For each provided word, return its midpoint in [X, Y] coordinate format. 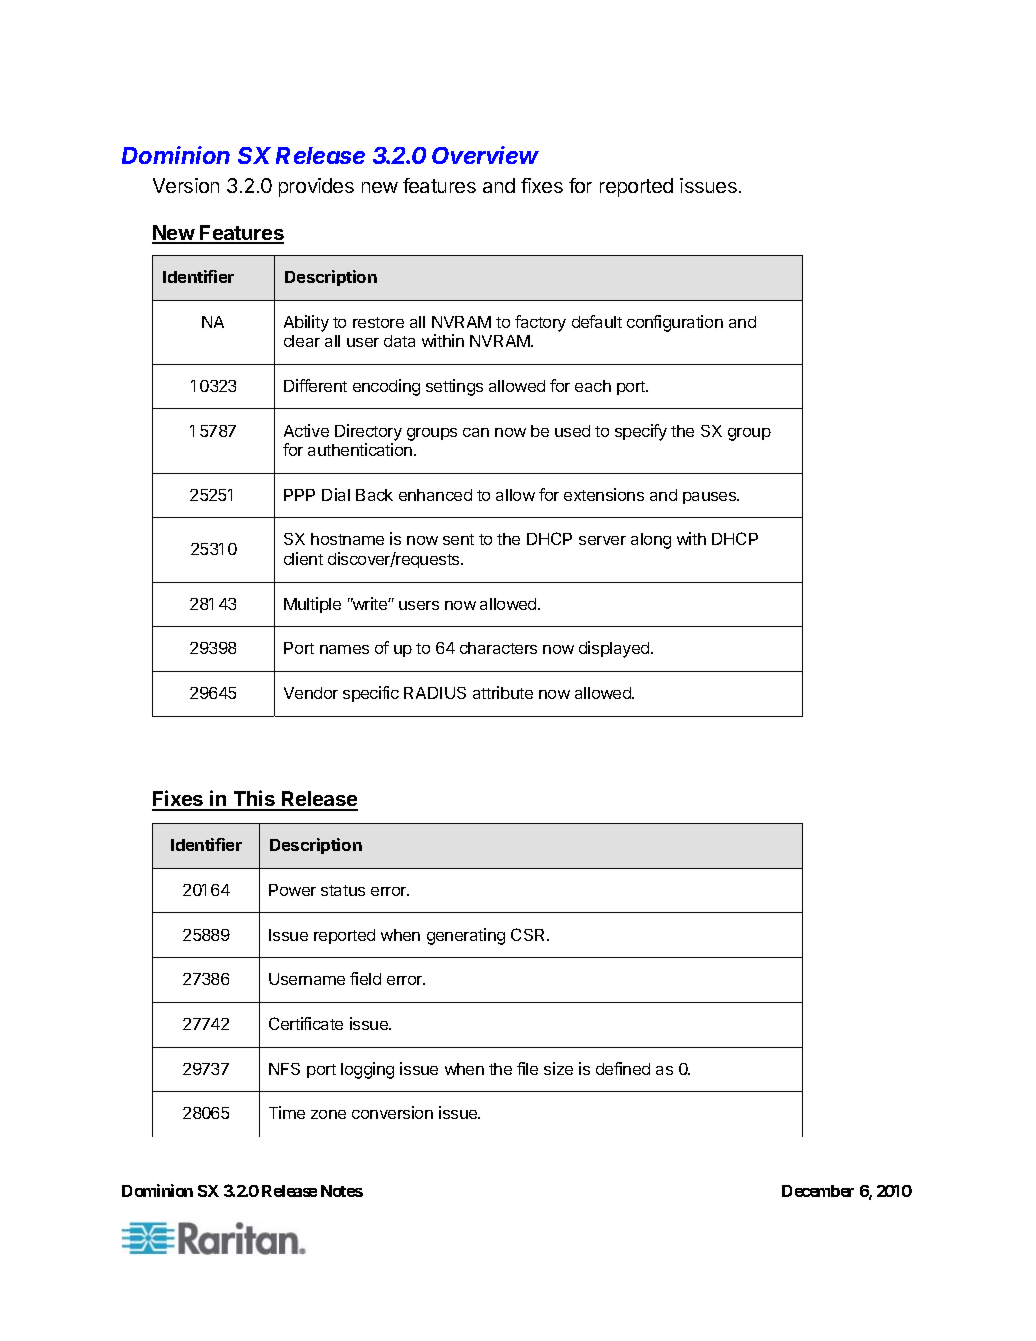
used [572, 431]
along [651, 541]
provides [316, 187]
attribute [503, 692]
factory [540, 323]
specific [371, 694]
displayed [615, 649]
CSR [530, 934]
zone [328, 1114]
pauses [711, 498]
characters [498, 648]
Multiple [312, 605]
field [365, 978]
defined [623, 1068]
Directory [368, 432]
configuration [675, 323]
